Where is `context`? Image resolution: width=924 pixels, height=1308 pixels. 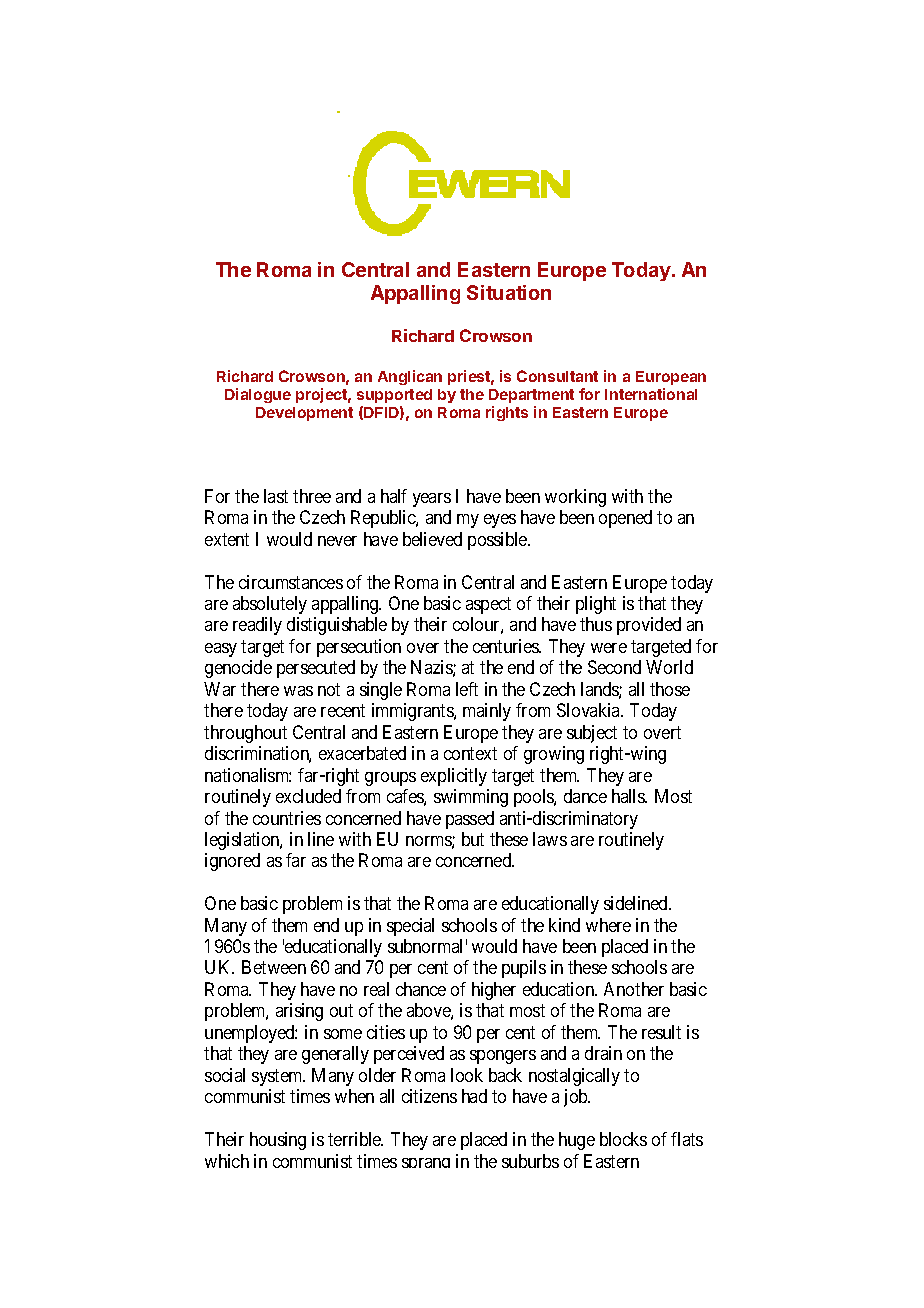
context is located at coordinates (470, 753).
